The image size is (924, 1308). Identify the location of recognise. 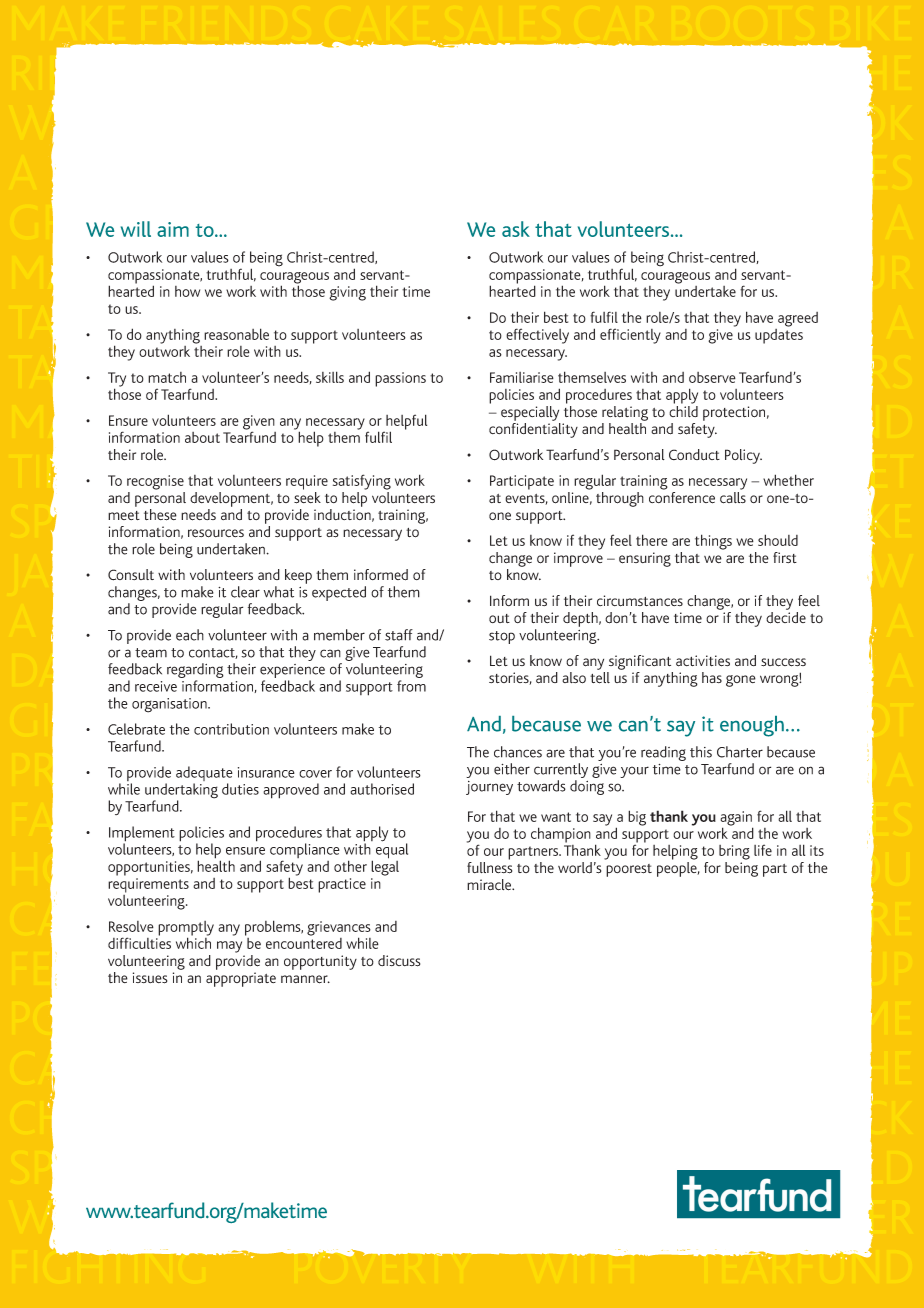
(155, 482).
